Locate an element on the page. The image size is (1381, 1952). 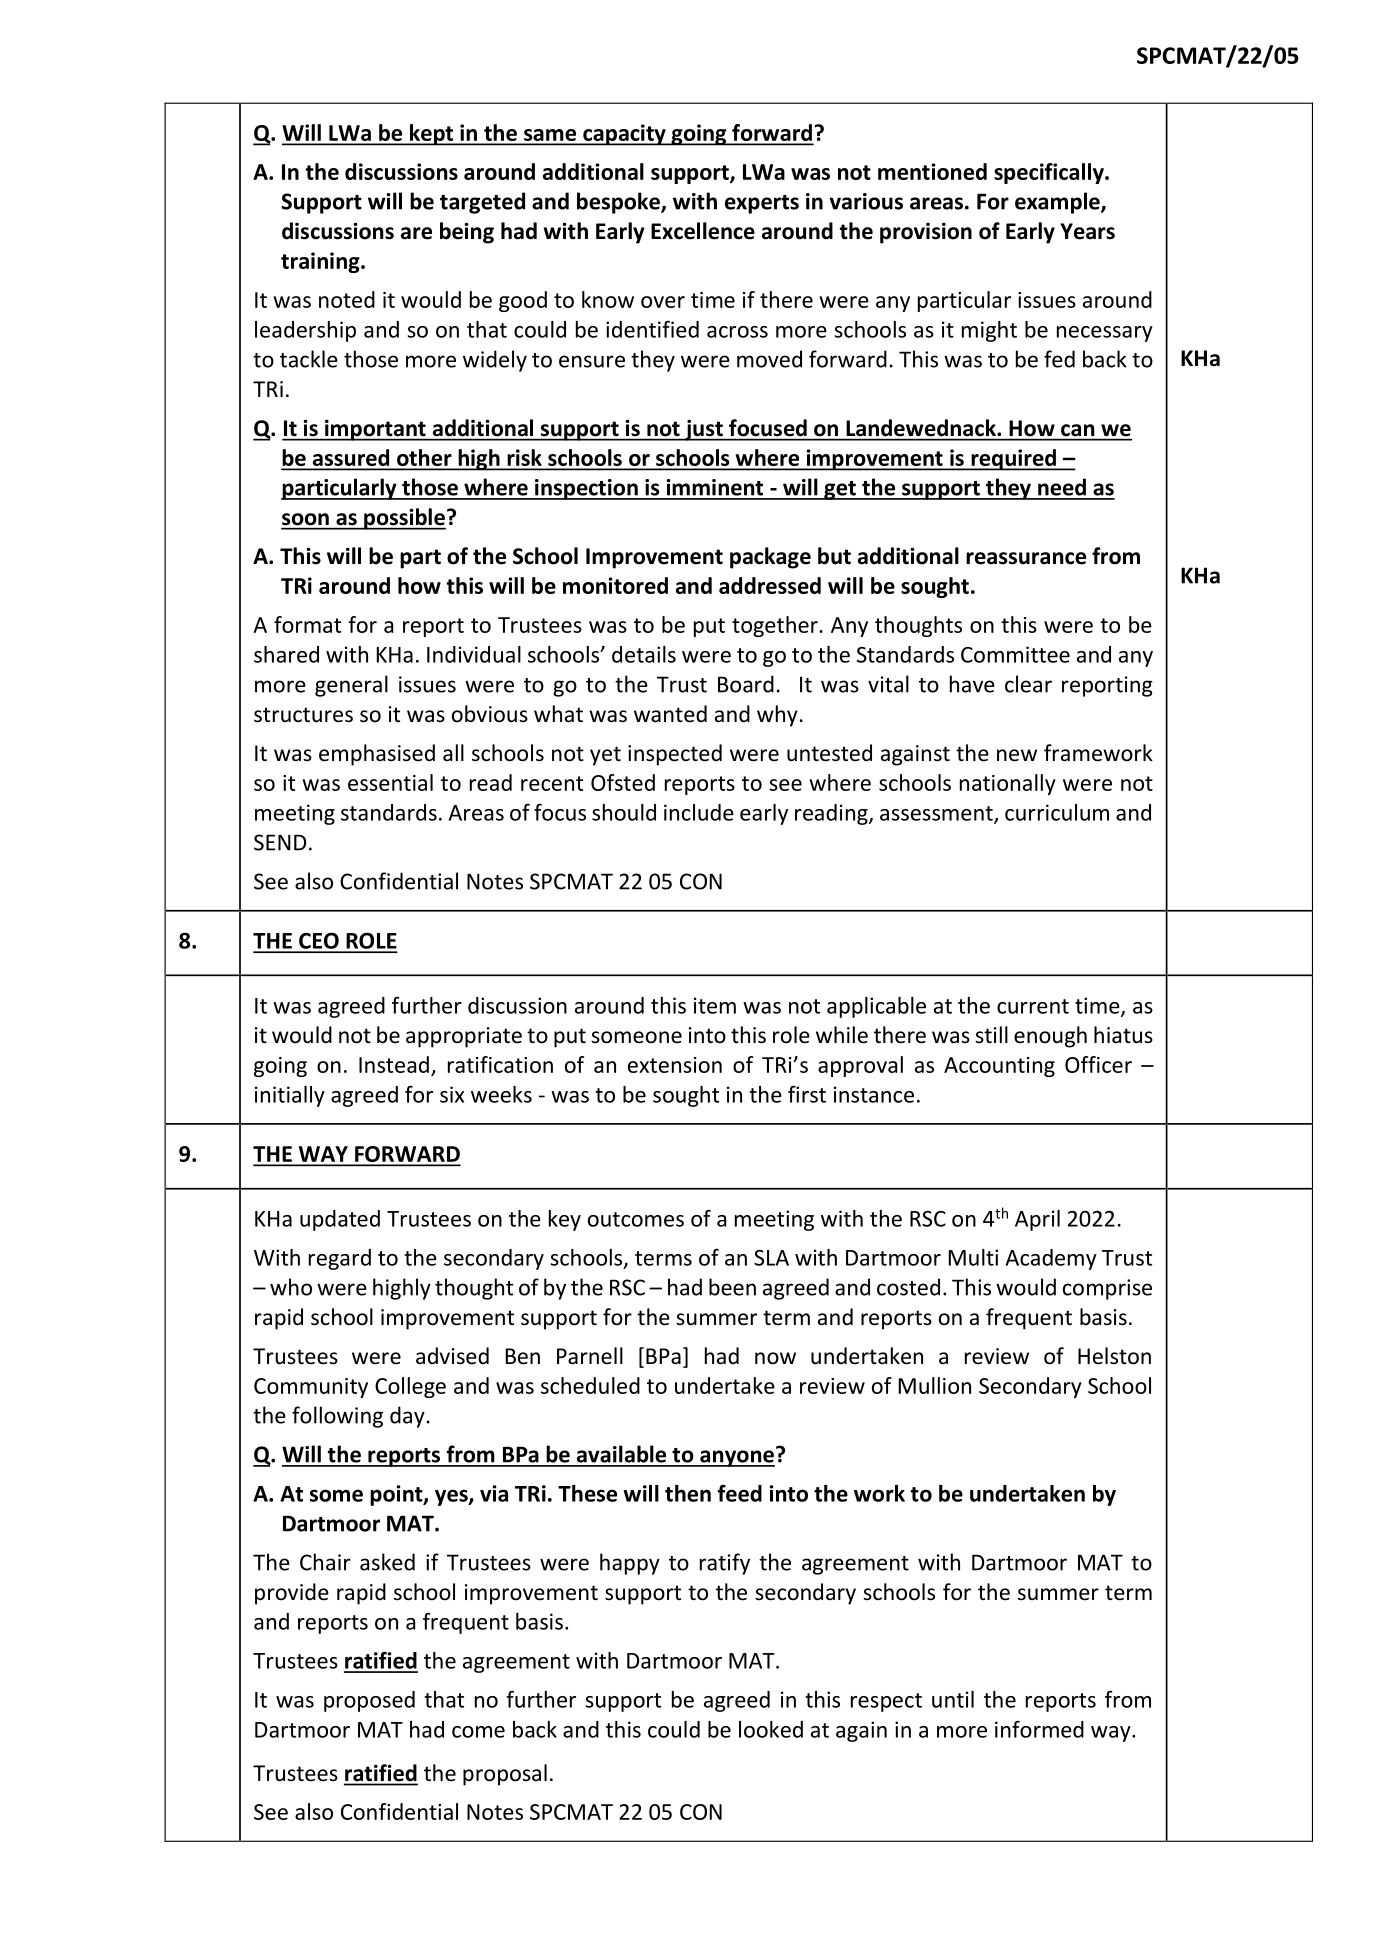
Instead is located at coordinates (394, 1064).
